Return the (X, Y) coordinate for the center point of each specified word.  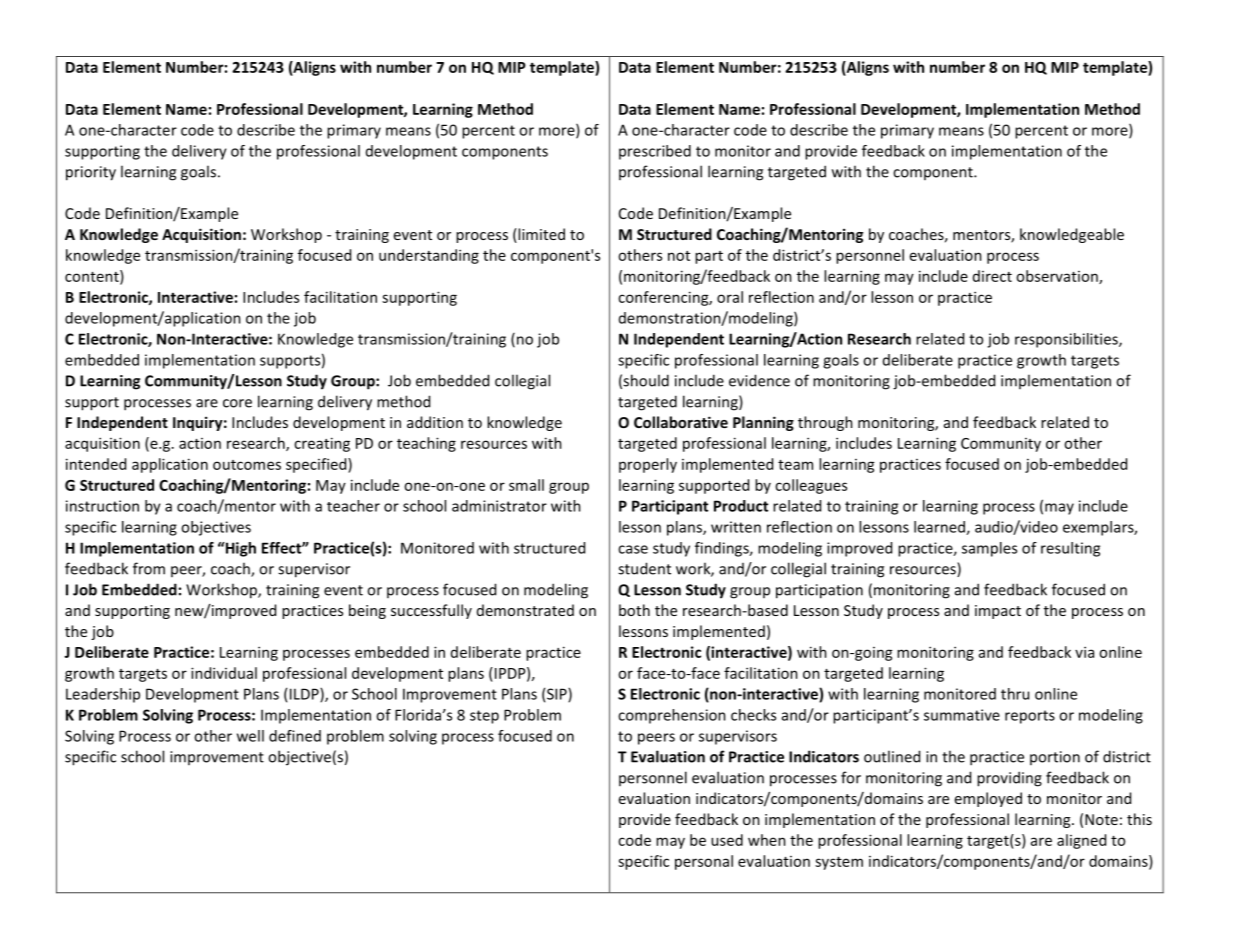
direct (992, 276)
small (526, 485)
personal (704, 862)
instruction (102, 506)
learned (940, 528)
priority (91, 173)
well (250, 736)
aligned (1081, 841)
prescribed (655, 152)
